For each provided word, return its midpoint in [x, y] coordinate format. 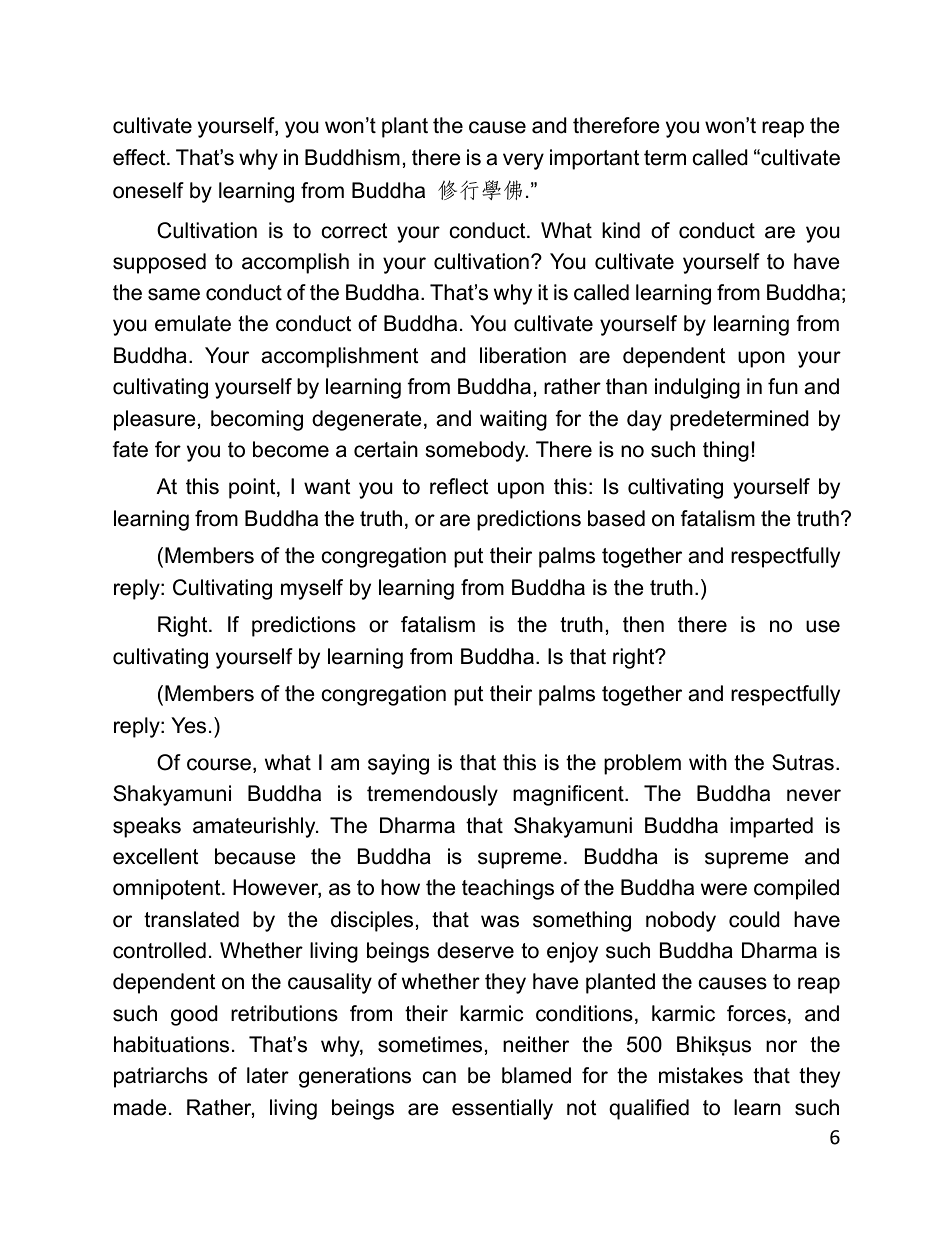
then [643, 624]
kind [621, 230]
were [724, 889]
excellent [156, 856]
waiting [513, 420]
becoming [257, 420]
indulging [697, 388]
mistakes [701, 1075]
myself [312, 589]
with [708, 762]
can [439, 1077]
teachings [508, 889]
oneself [148, 190]
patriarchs [161, 1077]
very [523, 161]
